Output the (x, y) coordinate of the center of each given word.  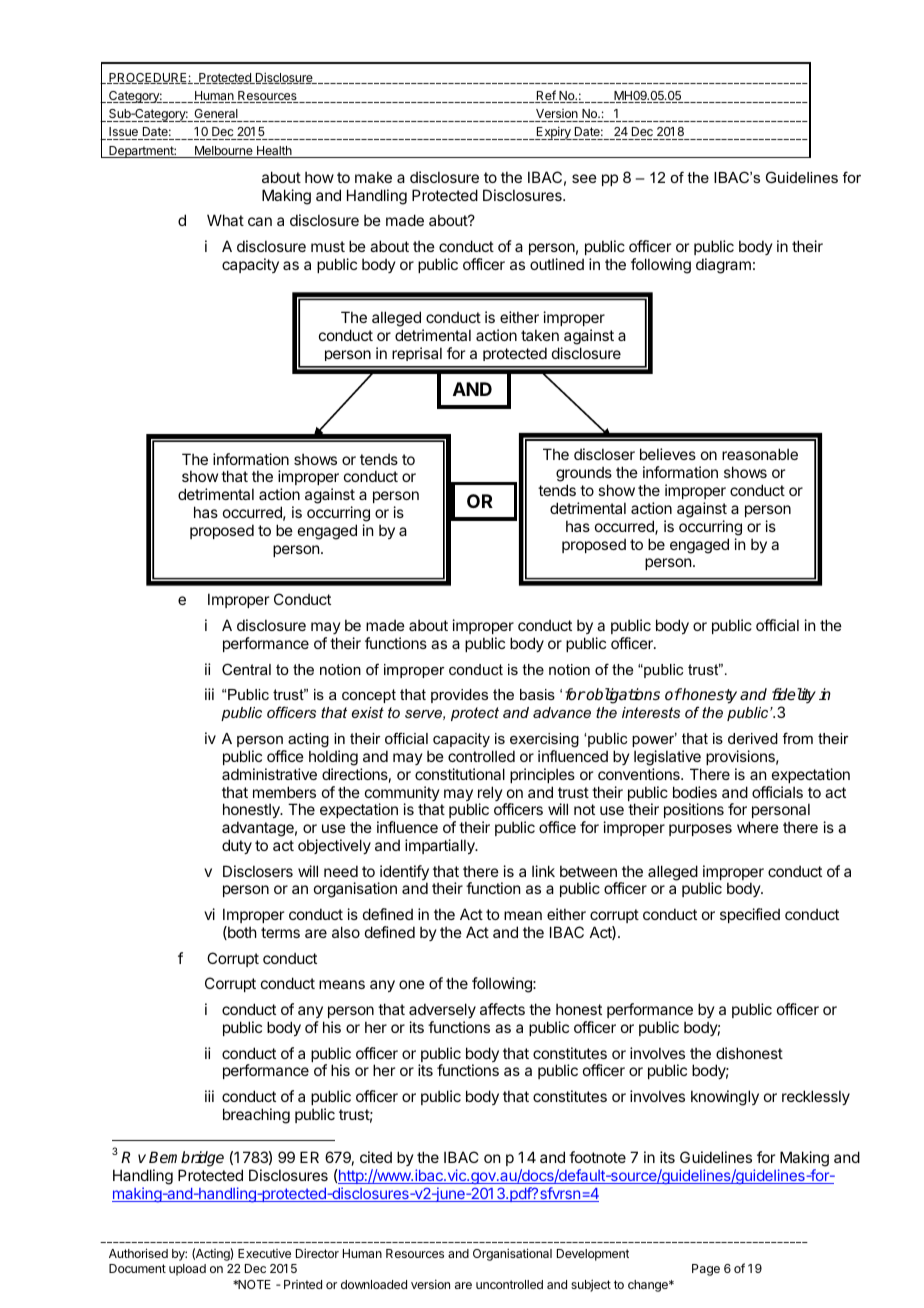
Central (246, 669)
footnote (597, 1157)
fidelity (794, 696)
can (260, 221)
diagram (723, 266)
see (584, 178)
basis (537, 694)
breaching (256, 1116)
